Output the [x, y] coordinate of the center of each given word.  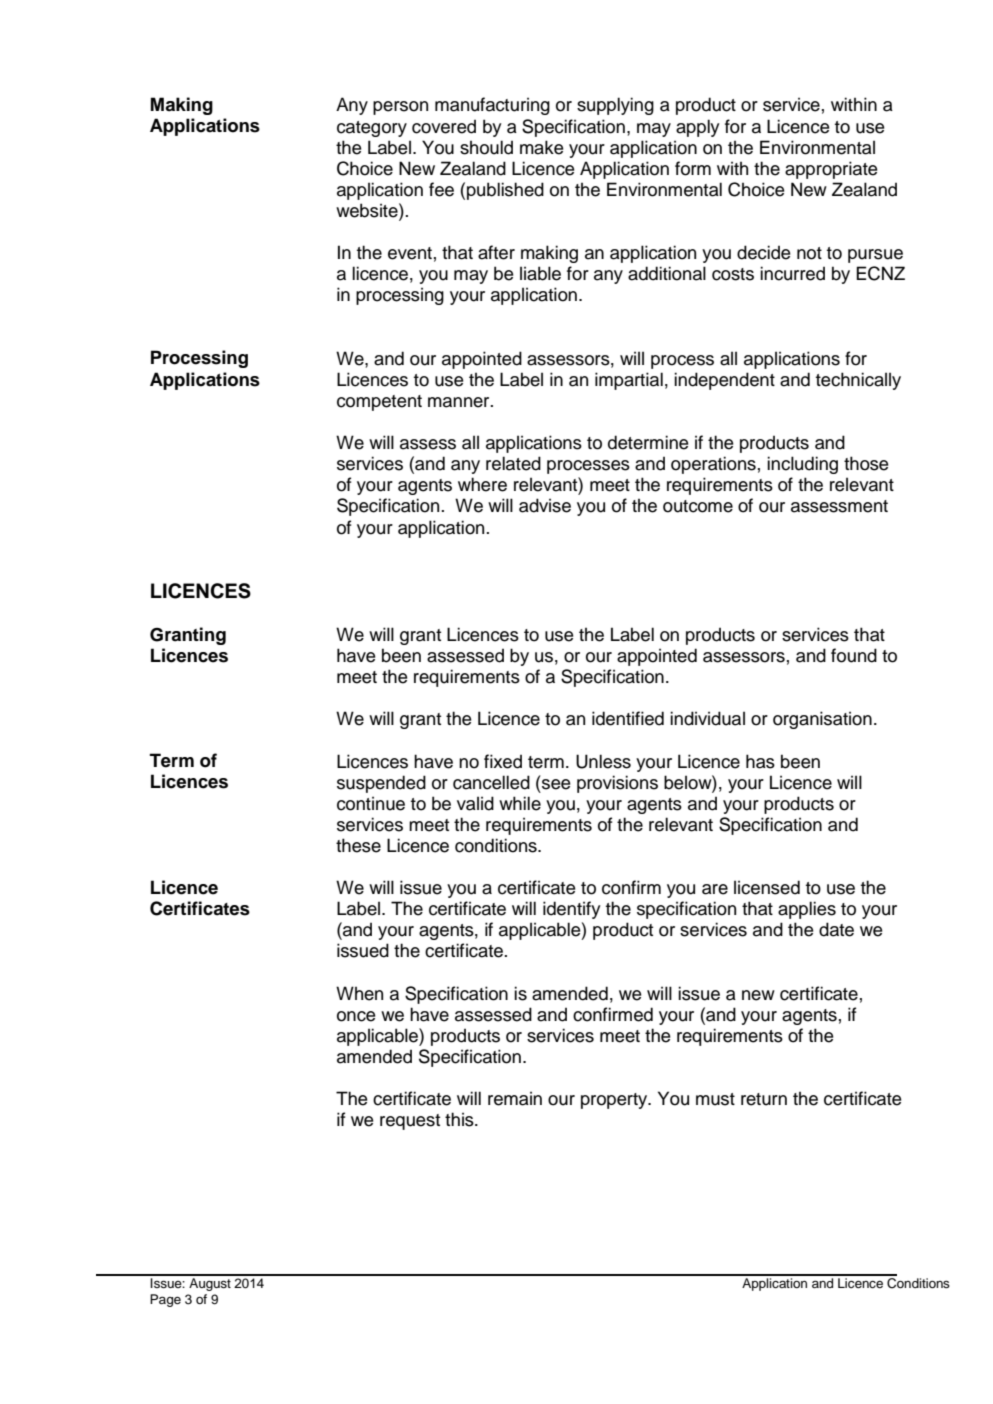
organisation [822, 720]
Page [165, 1300]
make [542, 147]
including [802, 465]
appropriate [831, 170]
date [836, 929]
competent [379, 403]
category [372, 129]
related [513, 463]
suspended [381, 784]
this [460, 1119]
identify [571, 910]
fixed [503, 761]
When [359, 993]
